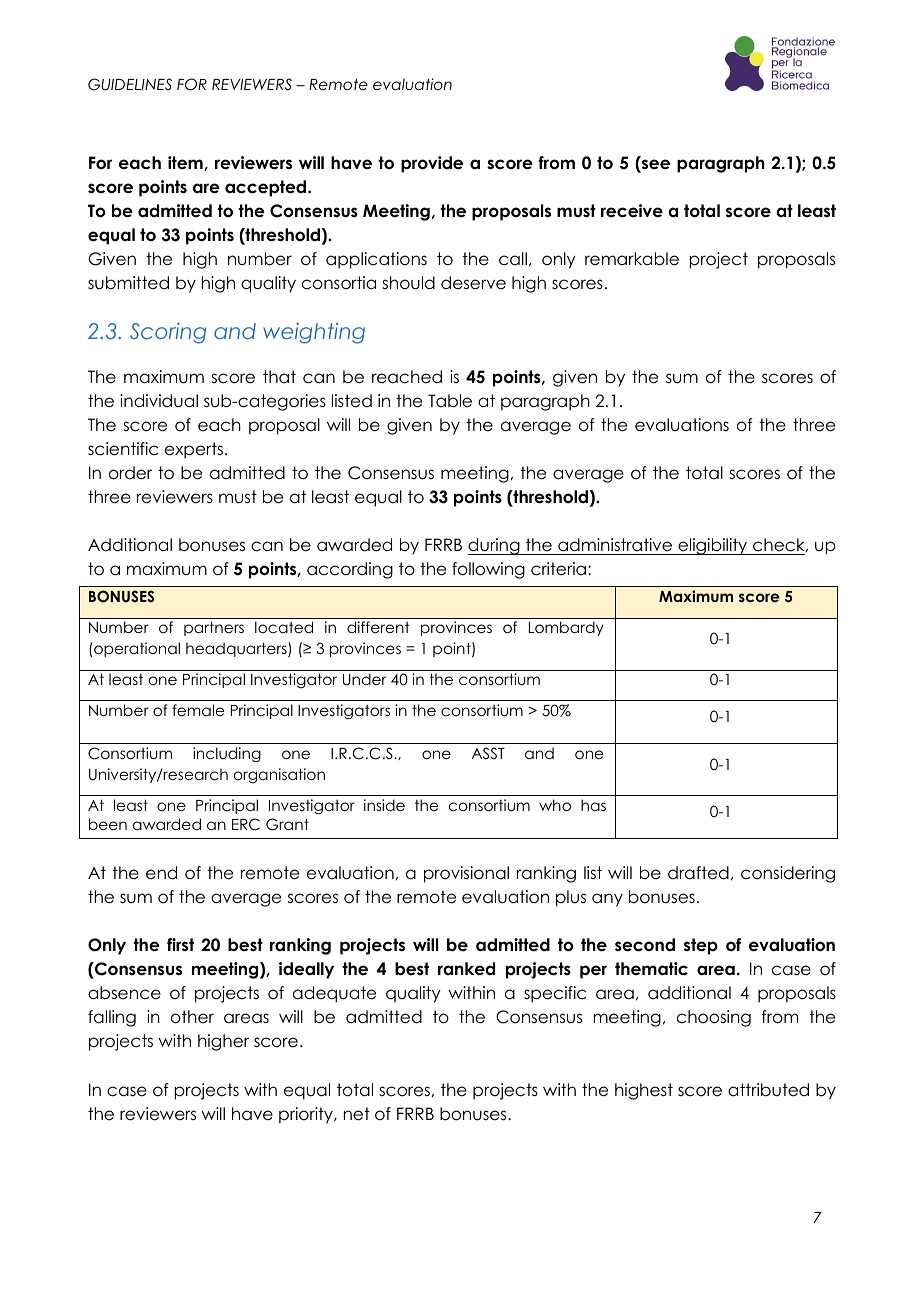  Describe the element at coordinates (432, 164) in the document. I see `provide` at that location.
